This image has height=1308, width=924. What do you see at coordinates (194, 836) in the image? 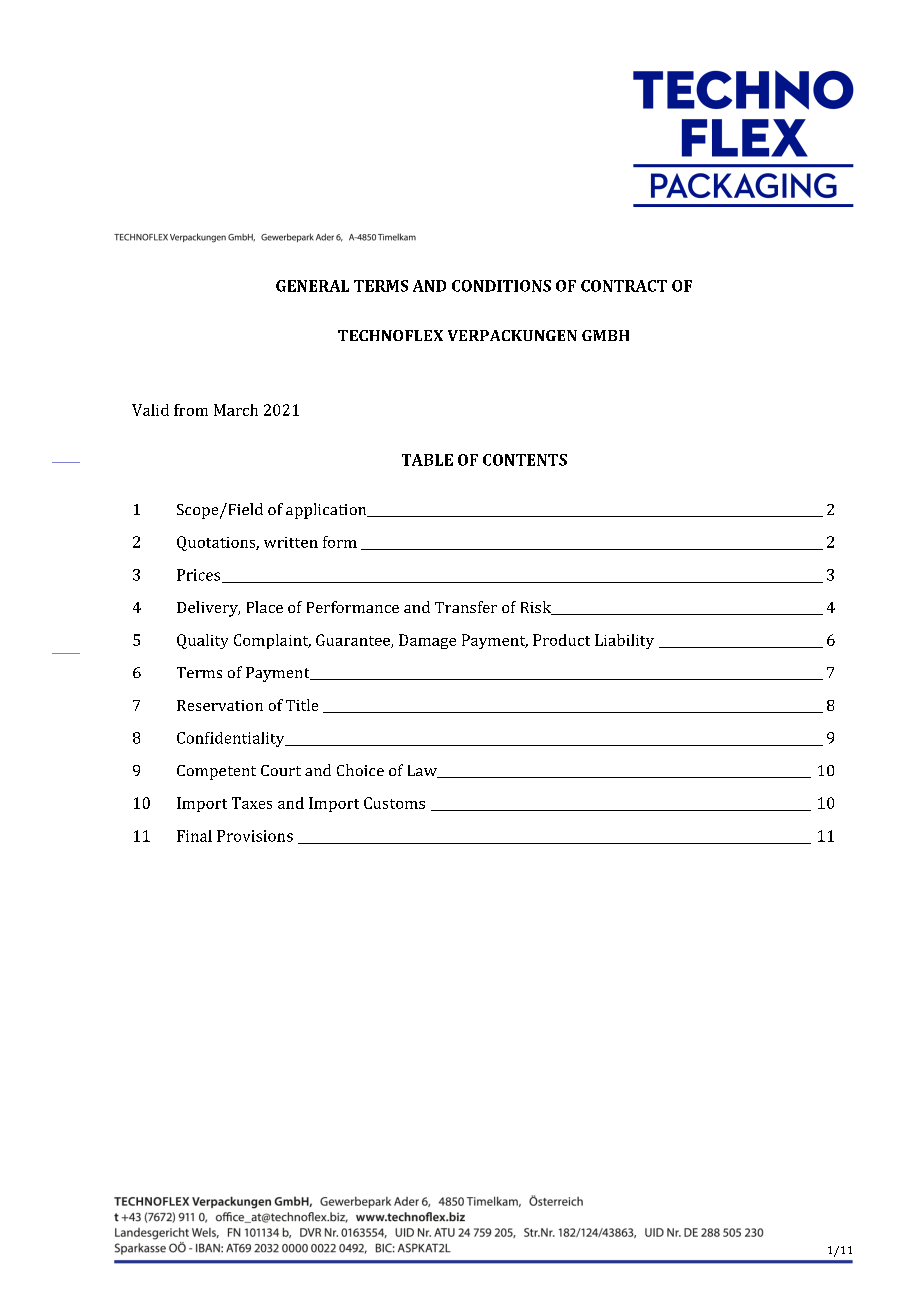
I see `Final` at bounding box center [194, 836].
